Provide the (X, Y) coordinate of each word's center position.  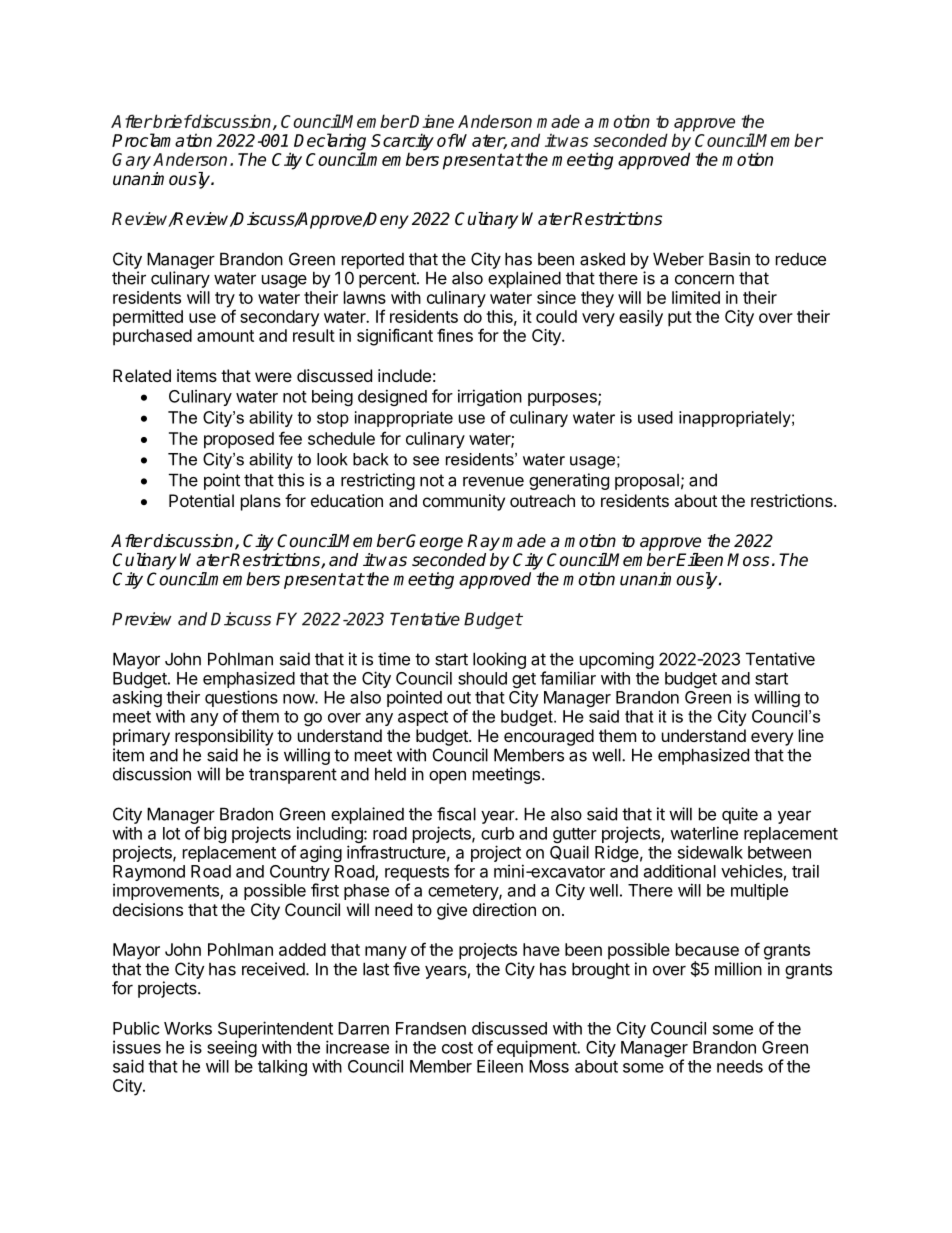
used (655, 417)
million (738, 969)
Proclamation (162, 140)
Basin (729, 259)
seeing (232, 1050)
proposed (239, 440)
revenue (493, 481)
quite (740, 815)
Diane (431, 121)
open (447, 777)
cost (457, 1048)
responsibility (224, 737)
